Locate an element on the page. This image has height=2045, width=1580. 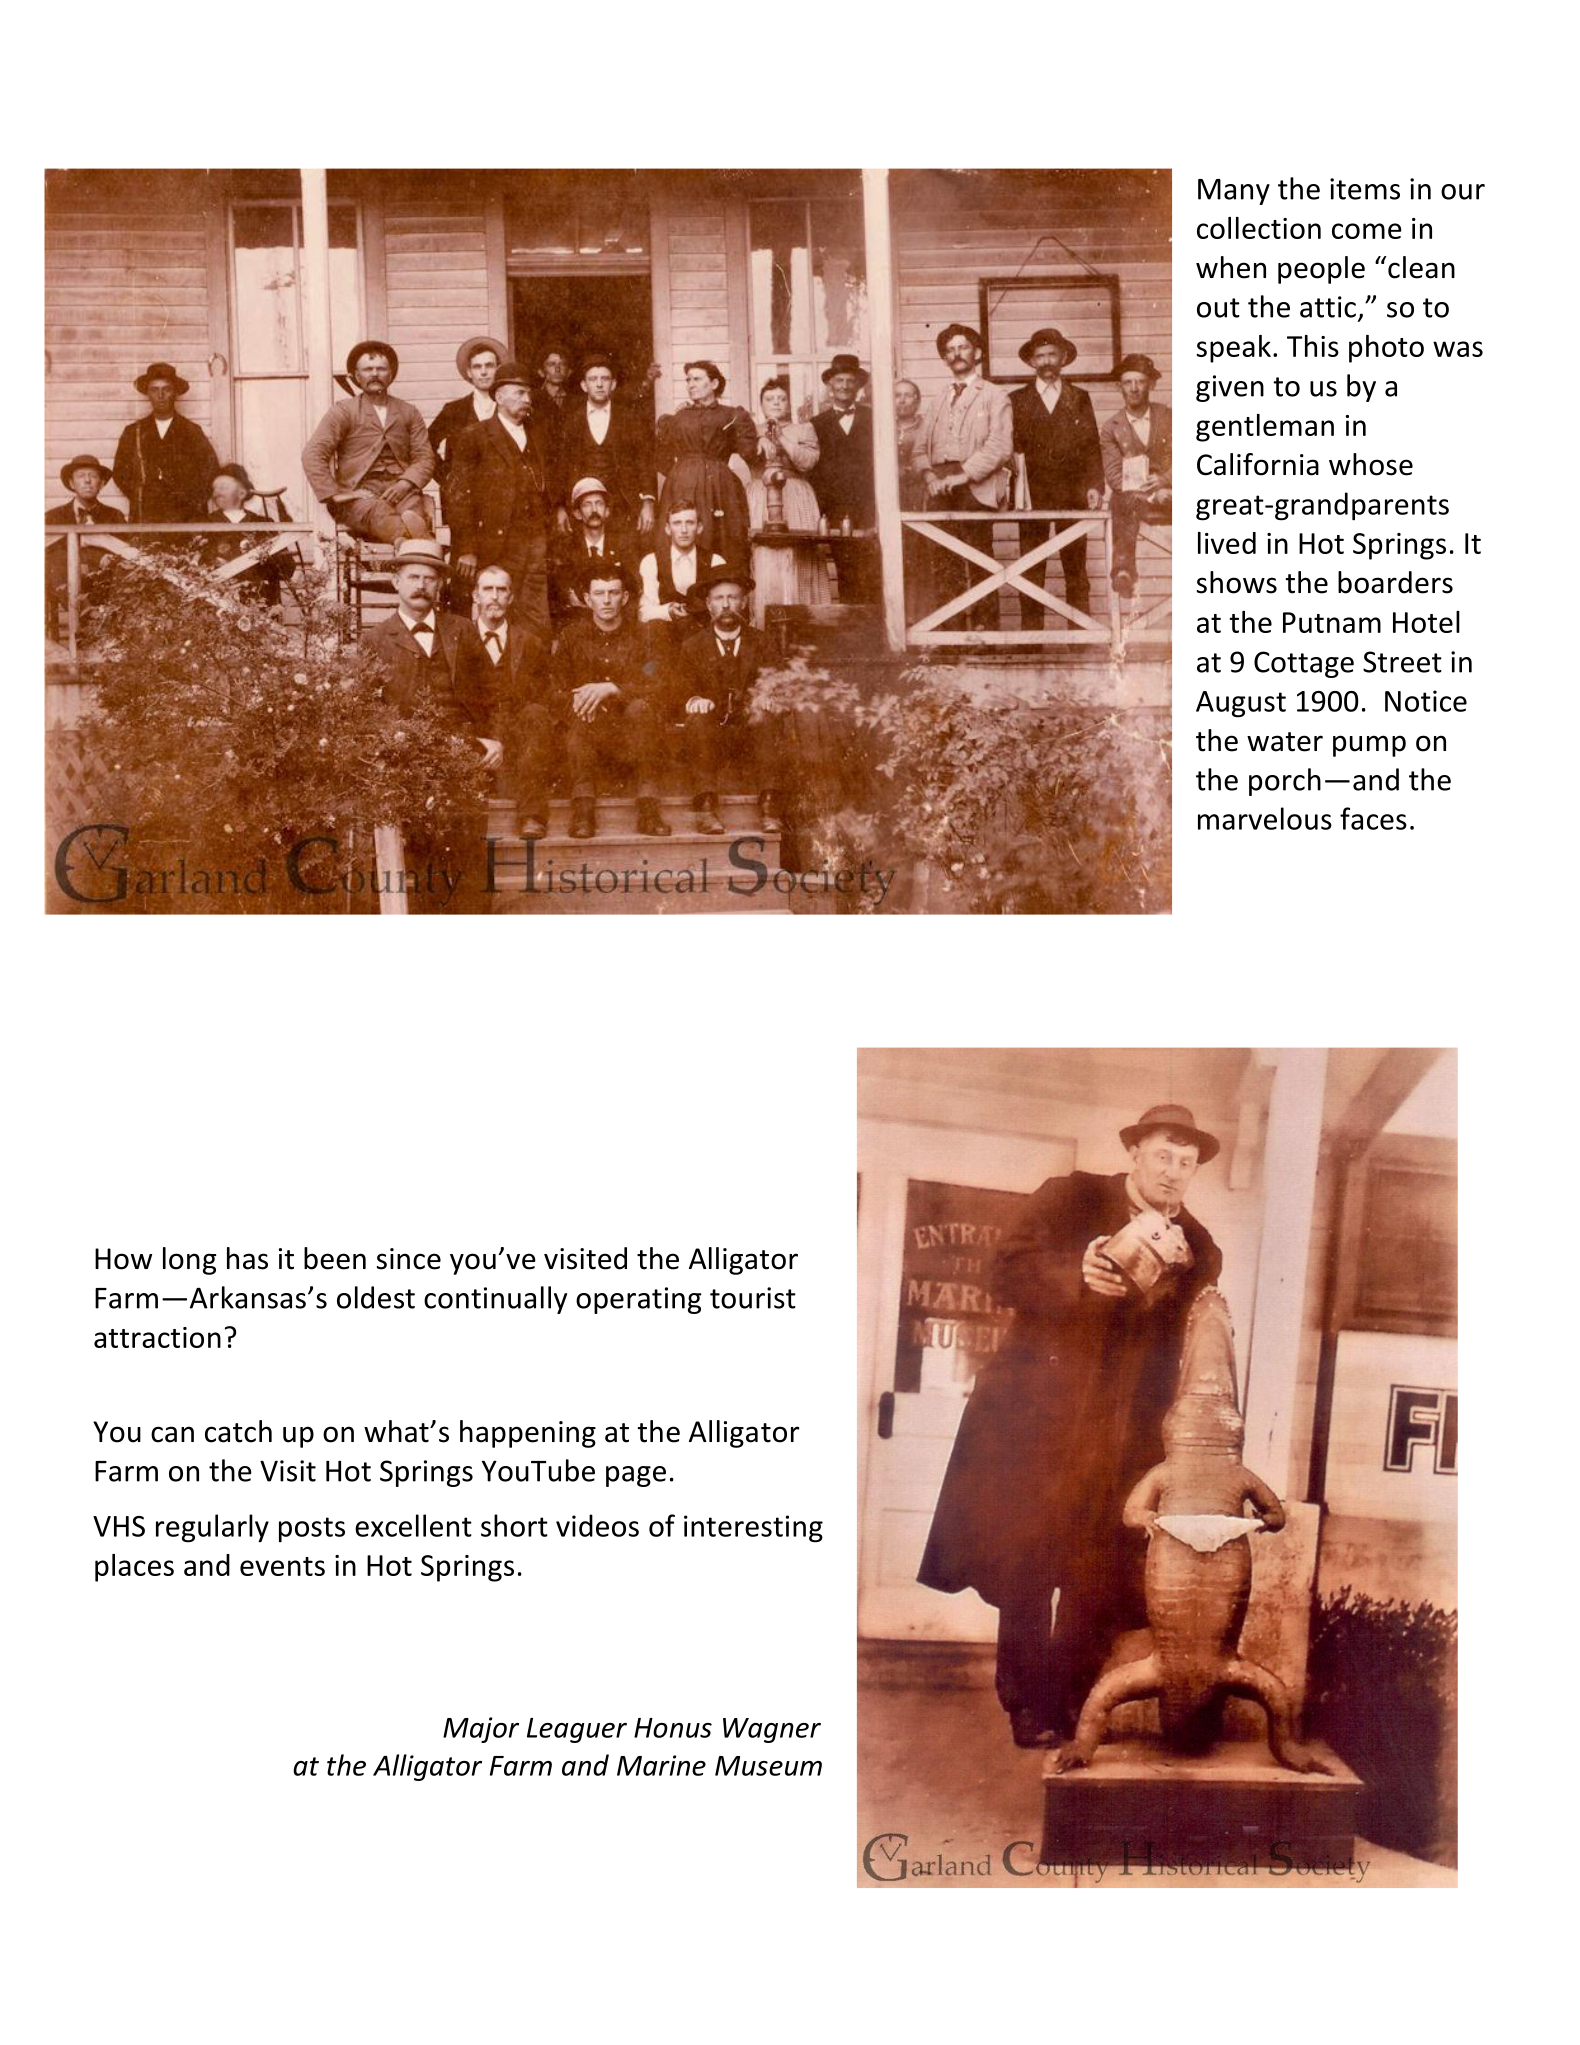
Wagner is located at coordinates (772, 1730).
